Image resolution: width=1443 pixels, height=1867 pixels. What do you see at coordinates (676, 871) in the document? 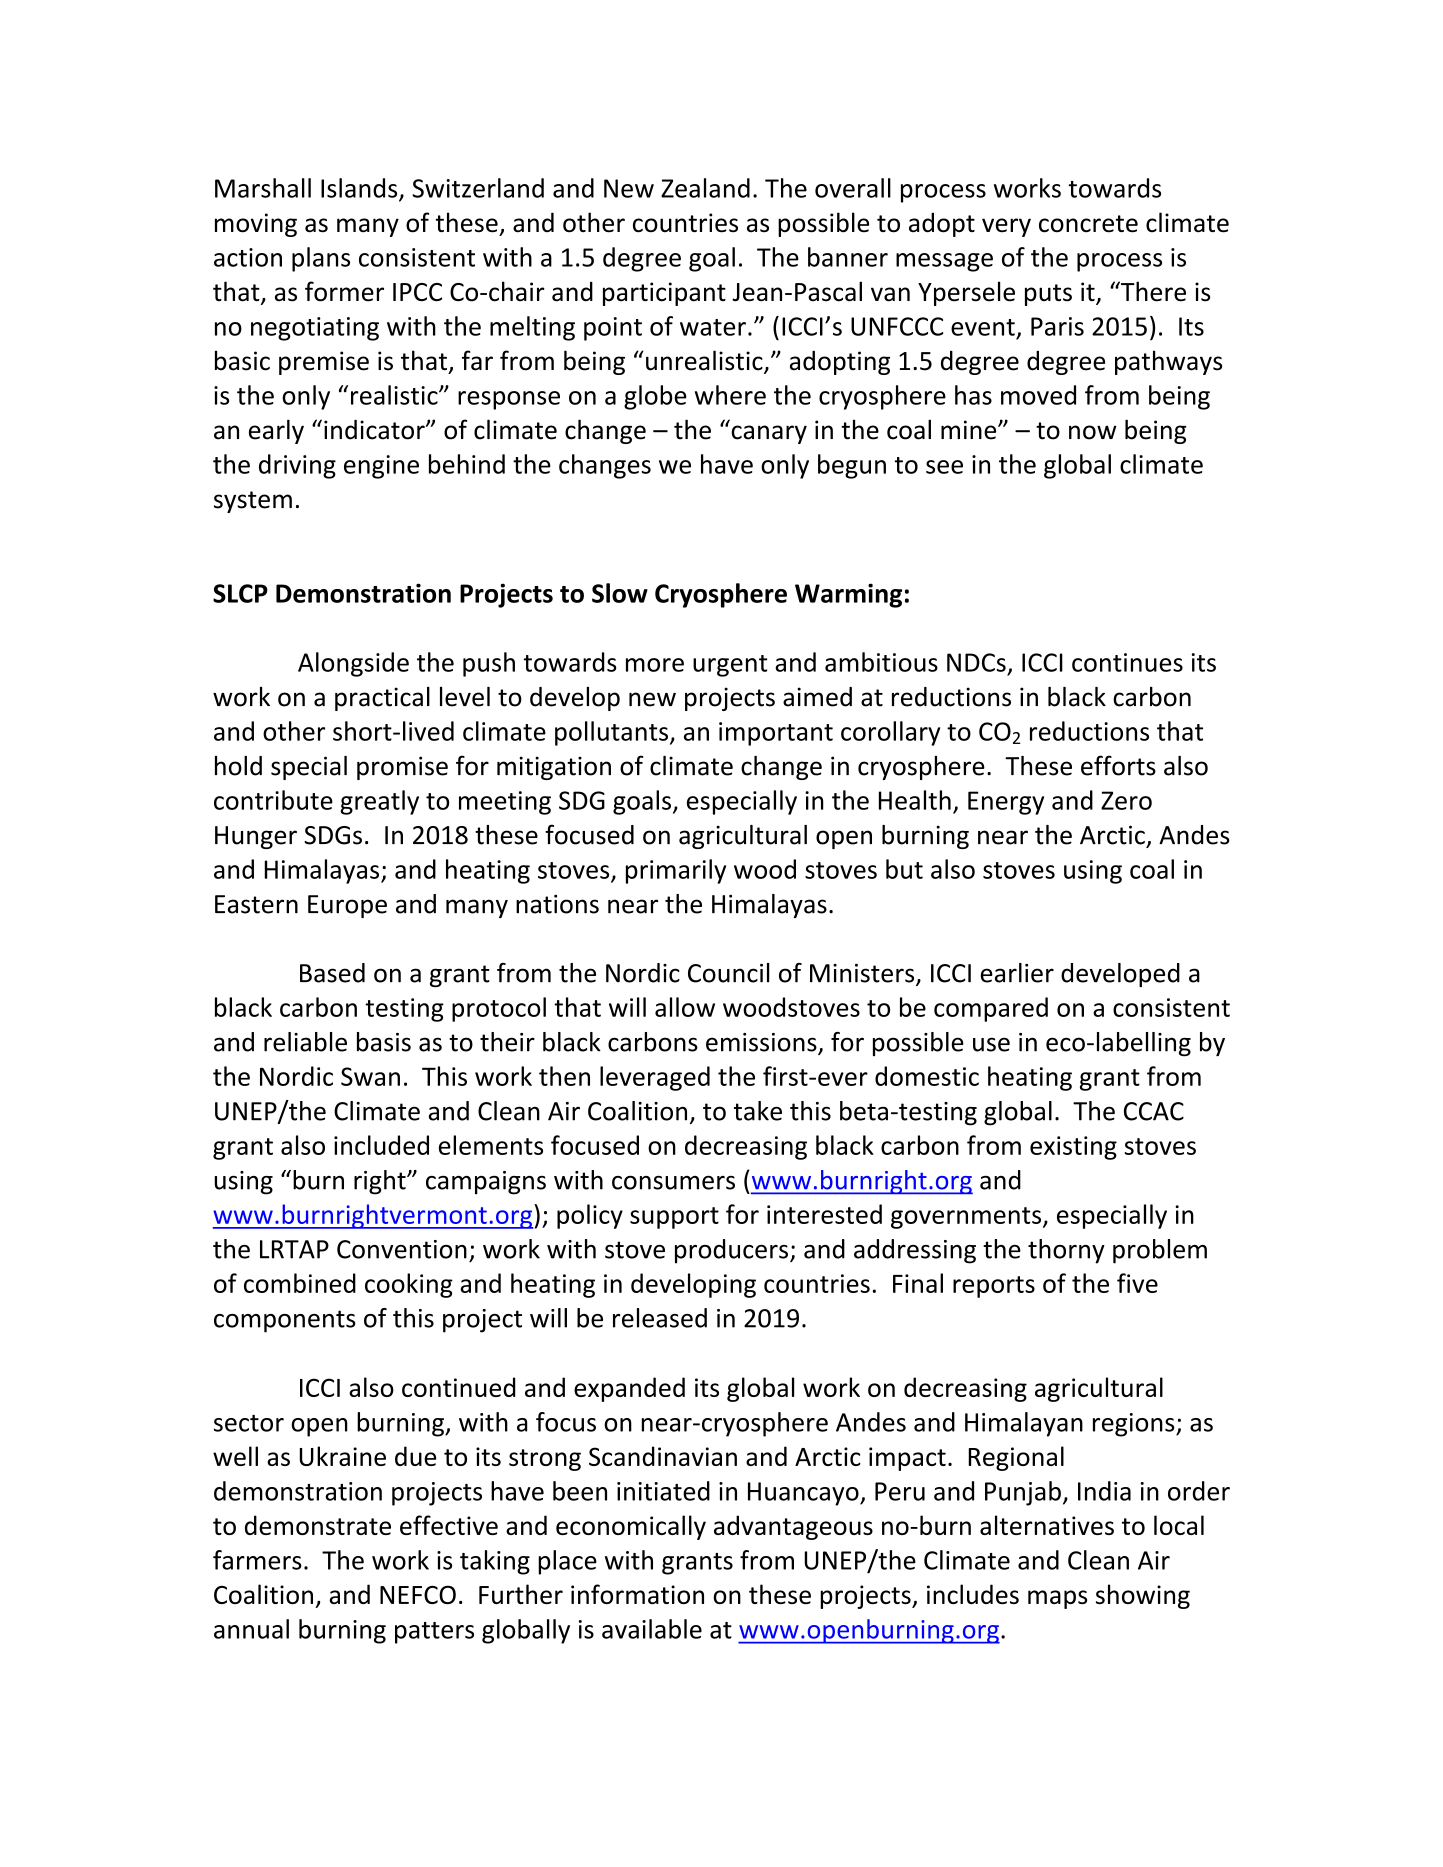
I see `primarily` at bounding box center [676, 871].
